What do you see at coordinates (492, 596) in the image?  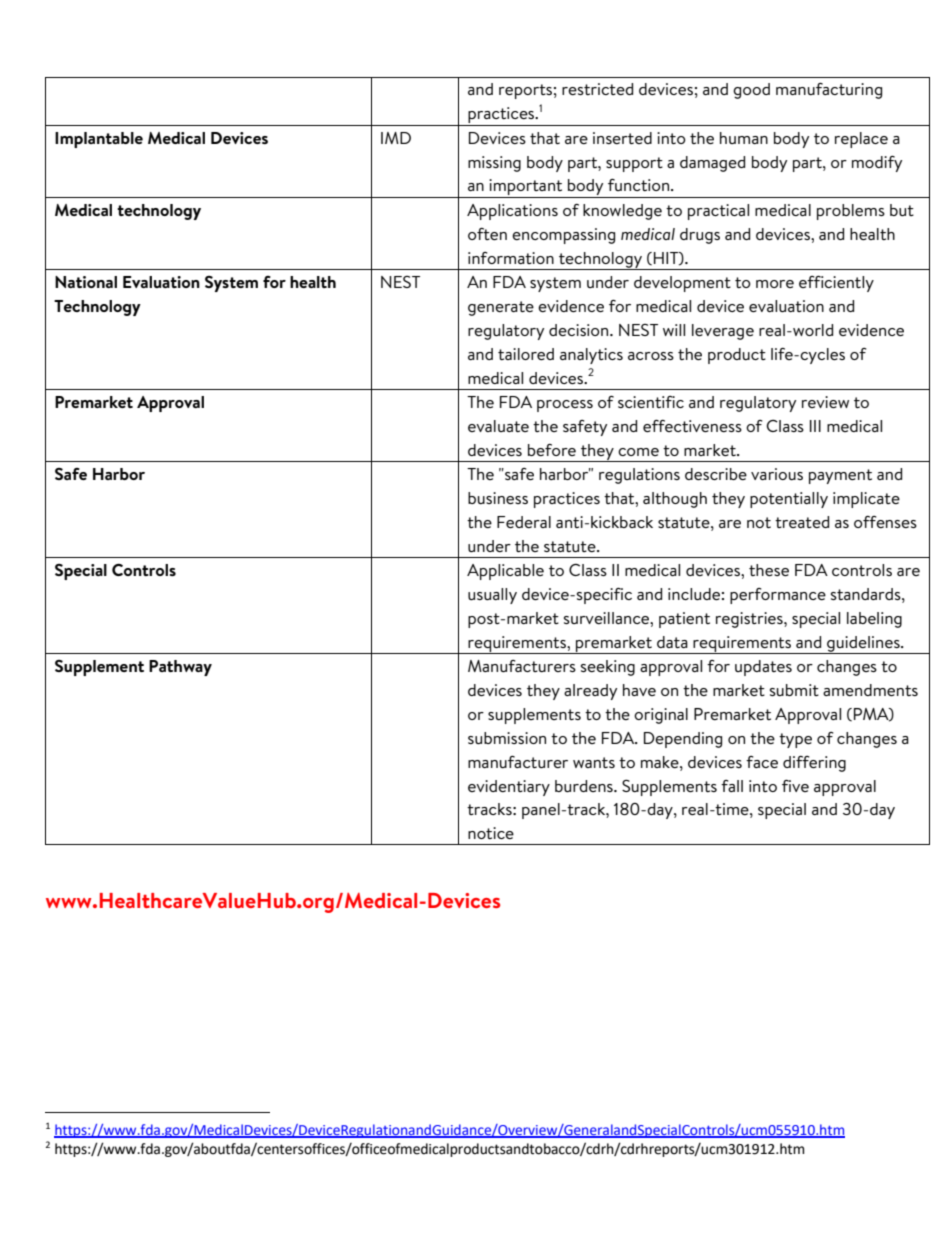 I see `usually` at bounding box center [492, 596].
